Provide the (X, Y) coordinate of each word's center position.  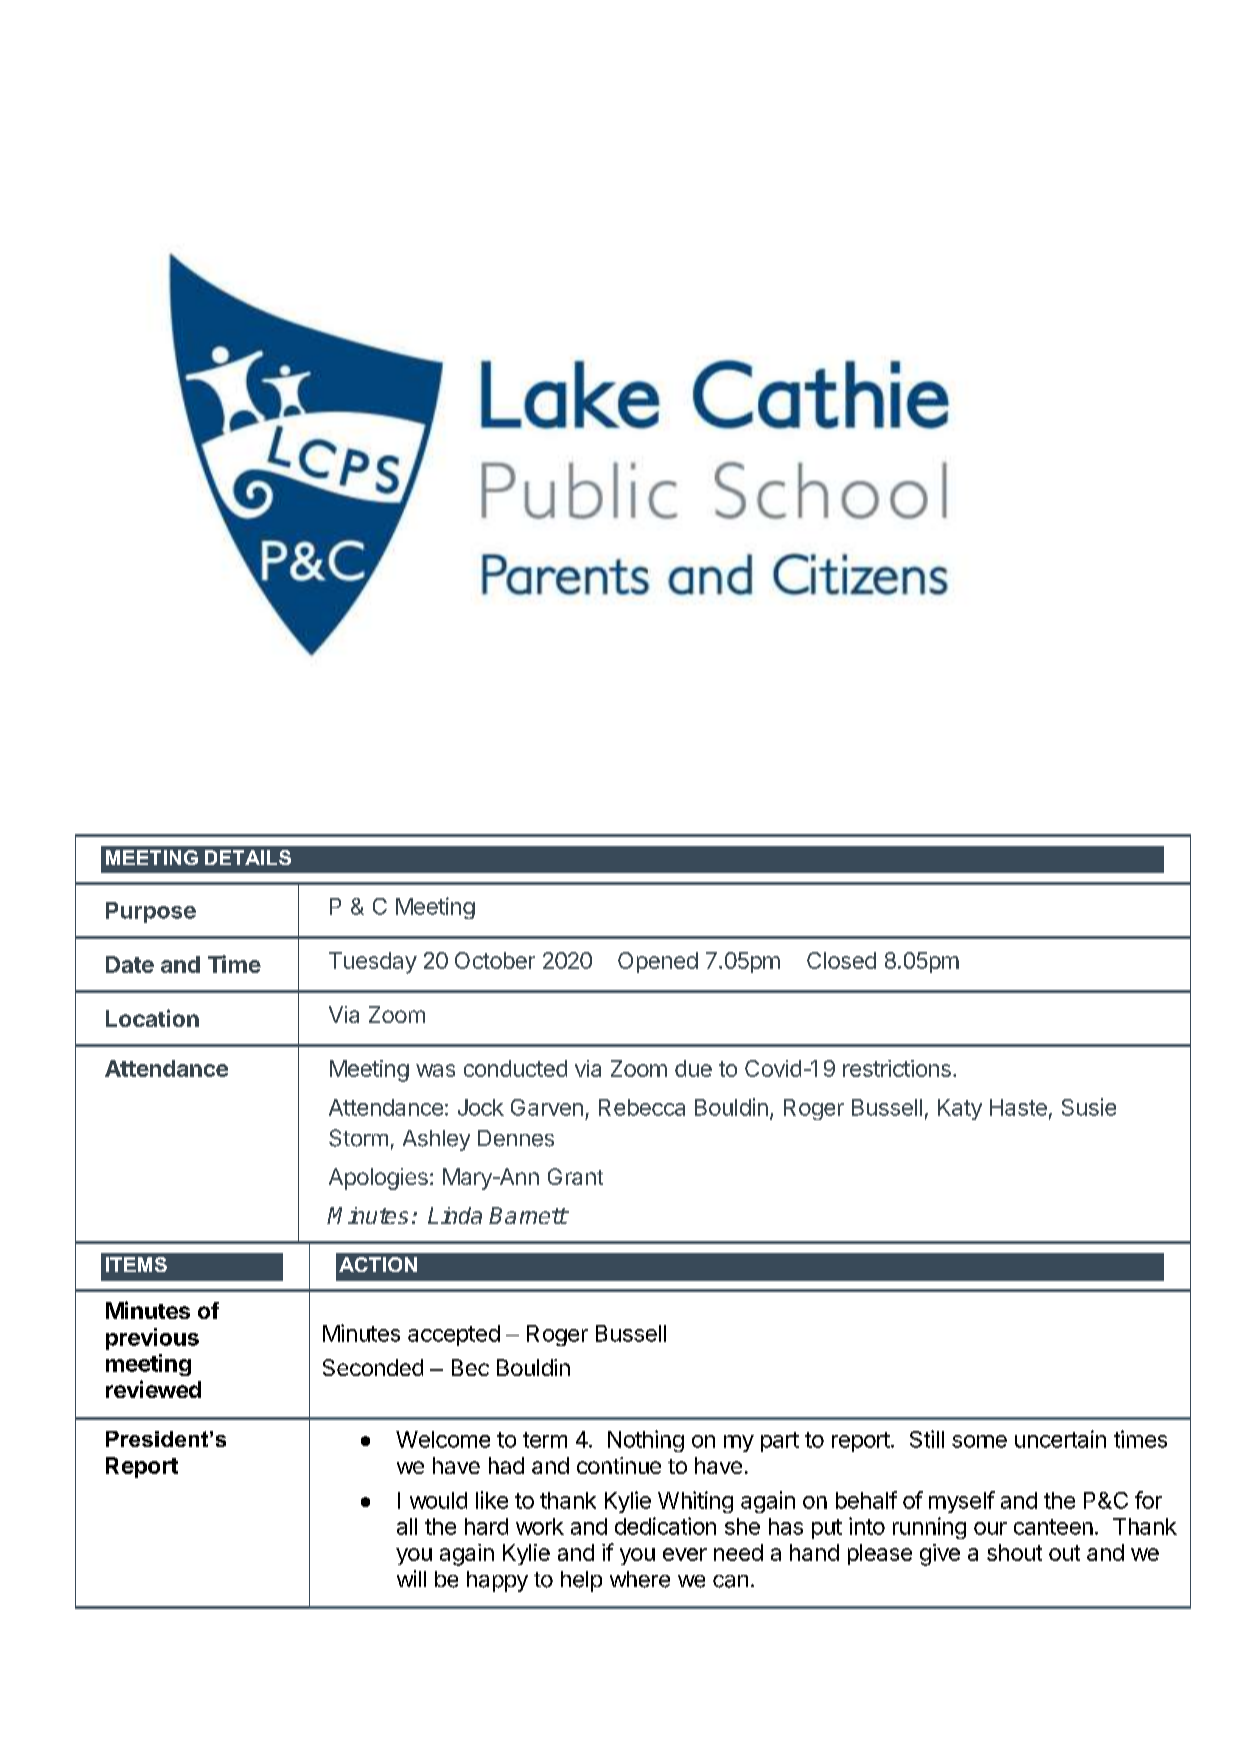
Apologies (378, 1179)
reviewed (153, 1389)
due (693, 1068)
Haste (1018, 1107)
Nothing (646, 1441)
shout (1014, 1552)
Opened (658, 962)
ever (685, 1554)
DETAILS (248, 857)
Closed (841, 960)
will (411, 1578)
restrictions (897, 1068)
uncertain (1060, 1439)
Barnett (528, 1215)
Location (152, 1018)
